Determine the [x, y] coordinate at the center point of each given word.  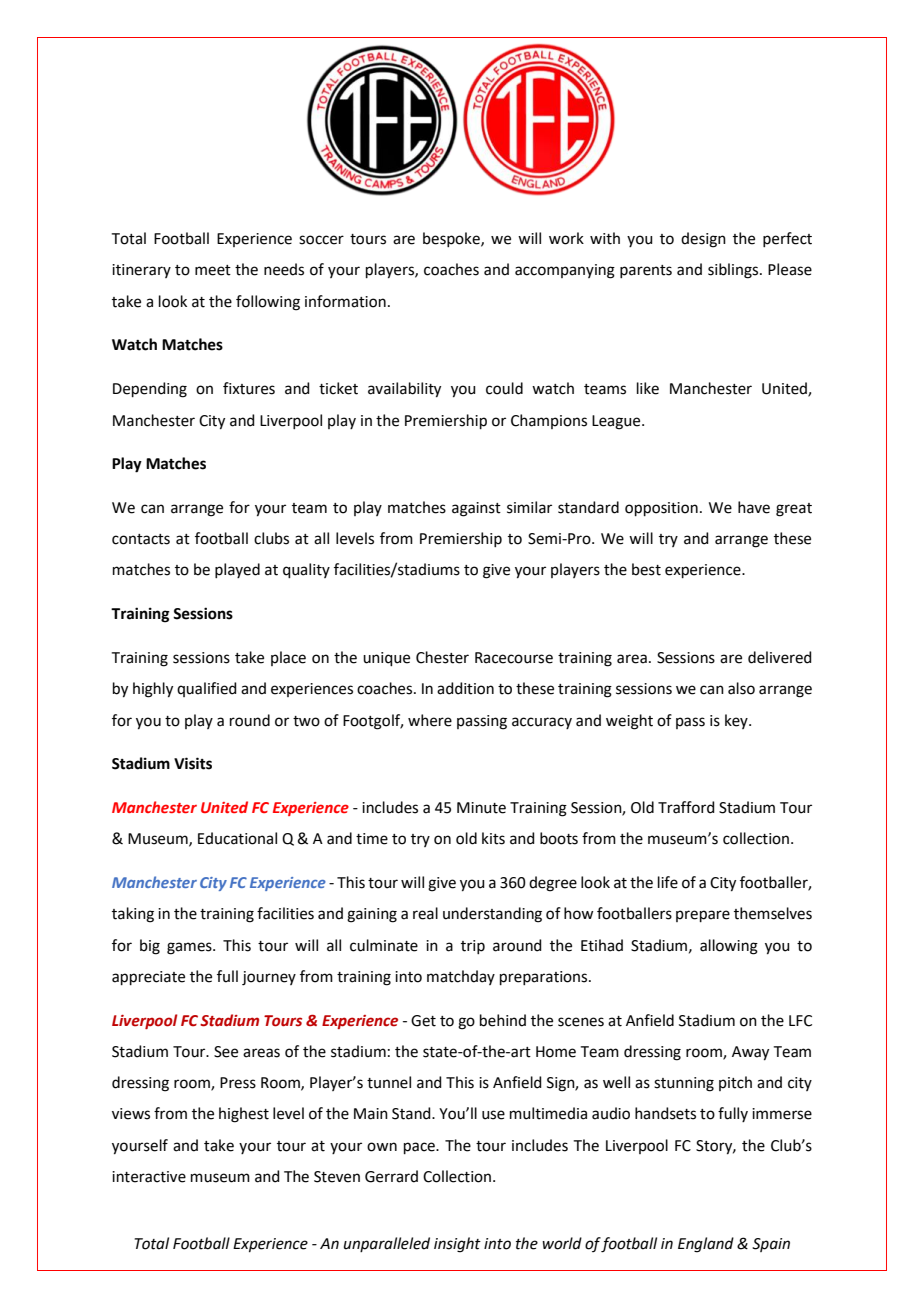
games [190, 948]
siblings [734, 271]
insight [457, 1245]
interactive [149, 1177]
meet [213, 270]
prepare [703, 916]
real [425, 913]
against [476, 509]
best [646, 569]
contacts [141, 539]
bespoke [452, 239]
